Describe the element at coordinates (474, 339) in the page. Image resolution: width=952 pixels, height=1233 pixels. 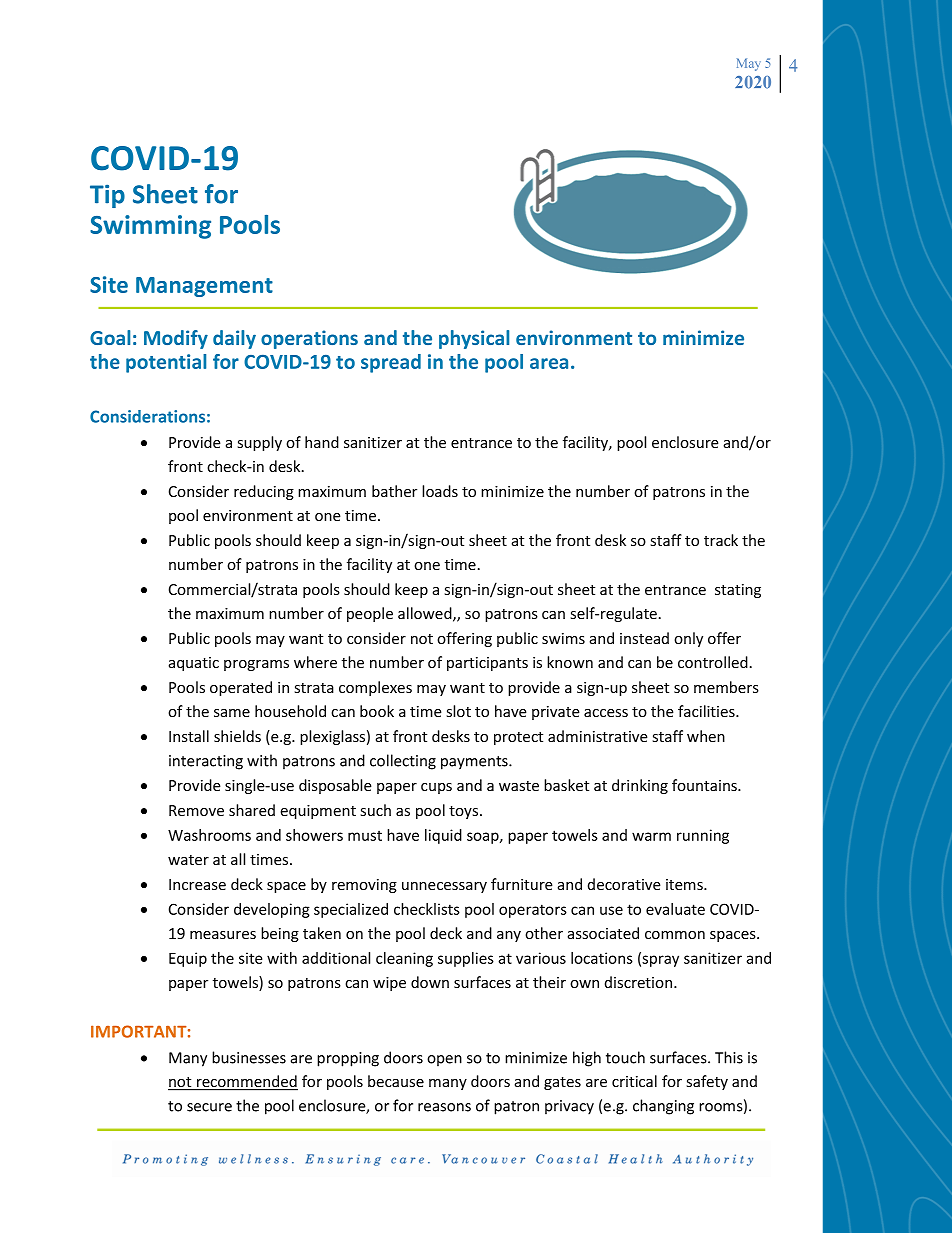
I see `physical` at that location.
